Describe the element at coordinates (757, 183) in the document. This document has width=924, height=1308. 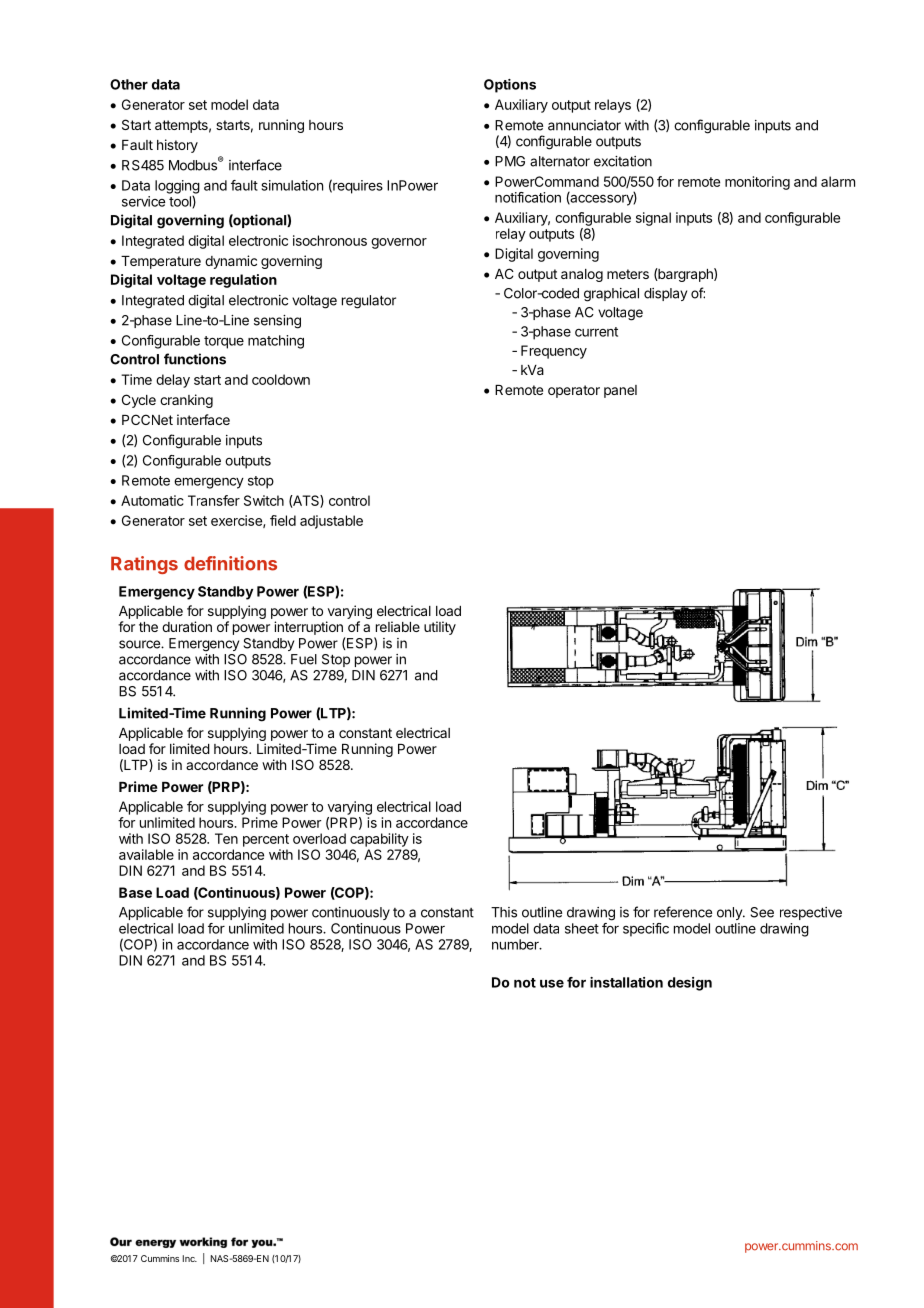
I see `monitoring` at that location.
